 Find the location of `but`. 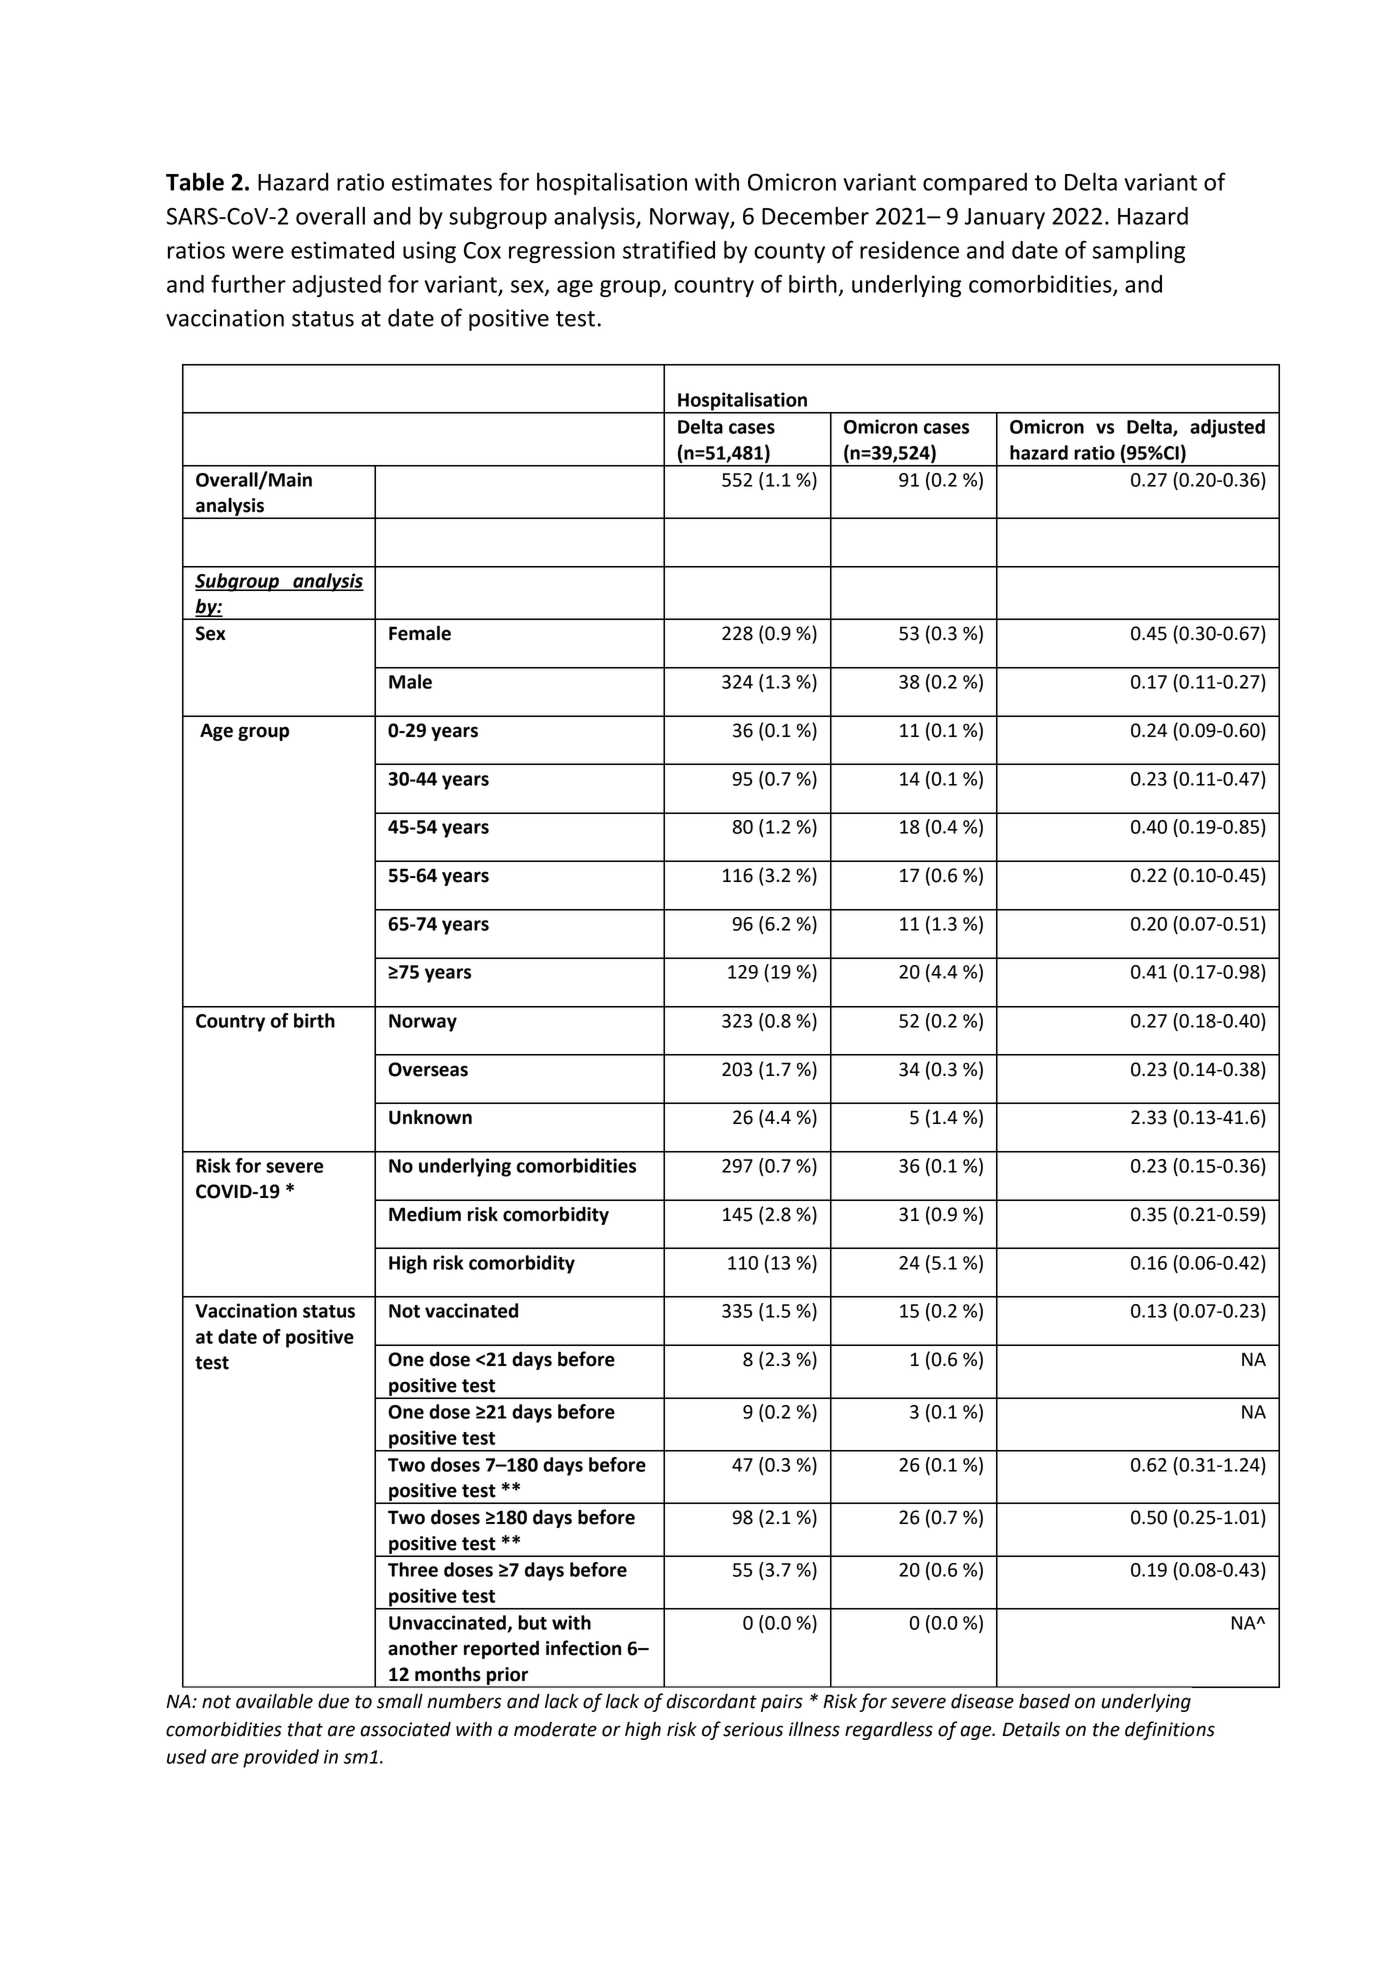

but is located at coordinates (532, 1622).
